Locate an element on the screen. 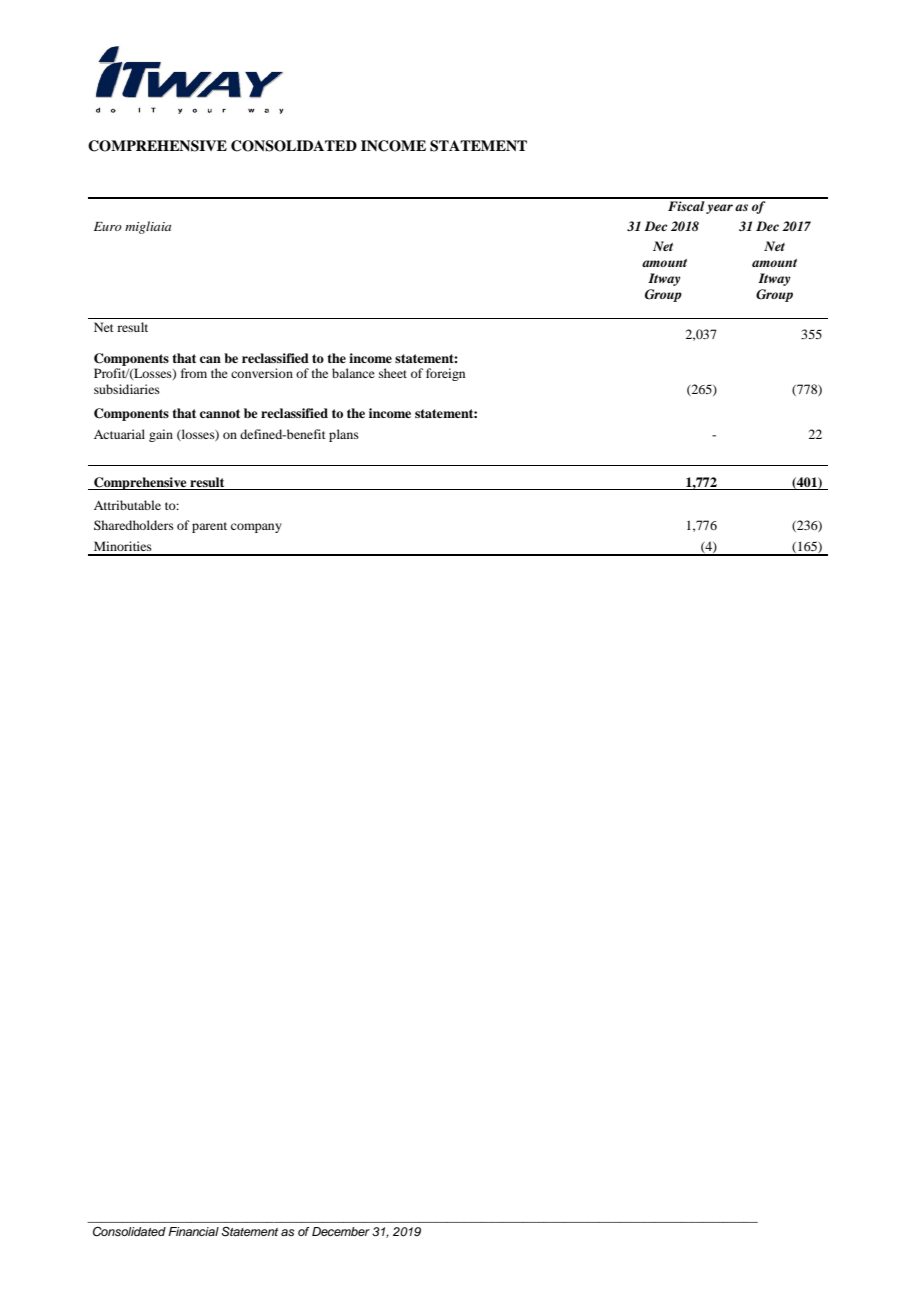 The image size is (924, 1308). sheet is located at coordinates (393, 373).
